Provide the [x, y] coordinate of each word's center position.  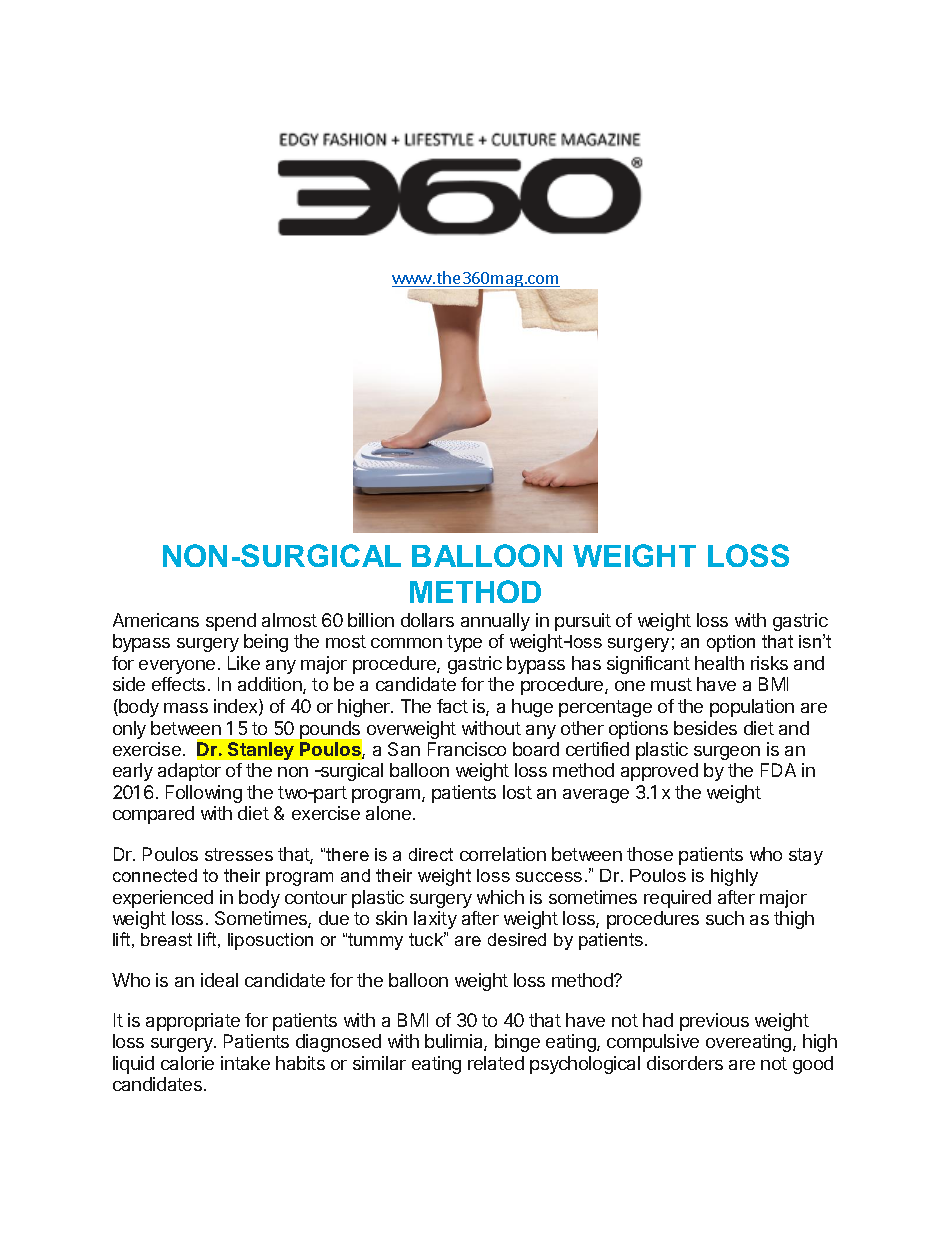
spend [231, 622]
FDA [778, 770]
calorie [187, 1063]
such [725, 918]
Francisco [467, 749]
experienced [163, 899]
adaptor [189, 772]
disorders [685, 1063]
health [719, 663]
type [464, 643]
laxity [435, 920]
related [496, 1063]
